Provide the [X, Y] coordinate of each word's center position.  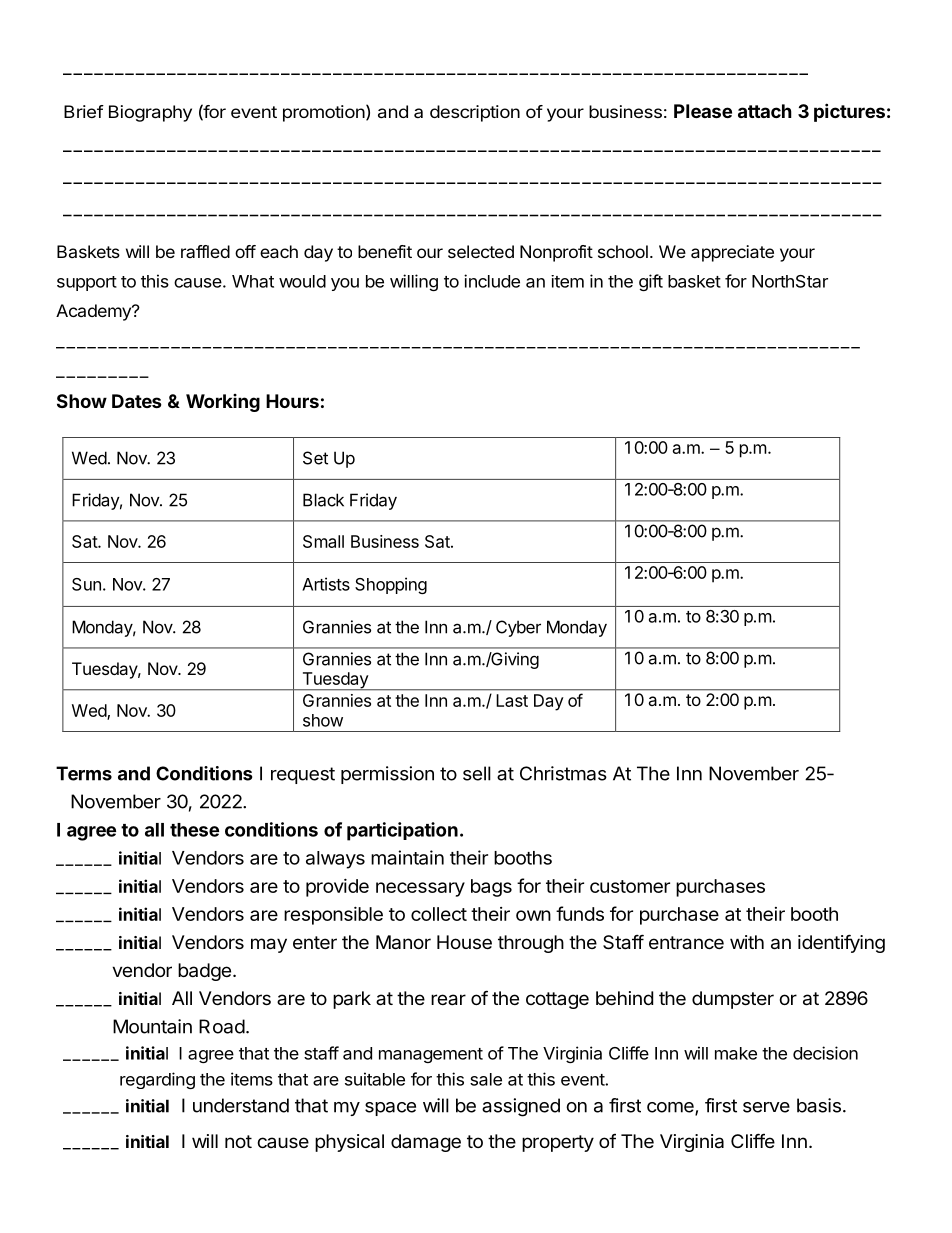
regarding [157, 1080]
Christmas [563, 773]
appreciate [732, 253]
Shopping [391, 585]
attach [765, 111]
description [475, 113]
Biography [150, 113]
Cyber [518, 628]
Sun [86, 584]
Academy [94, 312]
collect [439, 914]
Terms [84, 773]
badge [204, 972]
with [747, 942]
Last [512, 700]
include [492, 281]
